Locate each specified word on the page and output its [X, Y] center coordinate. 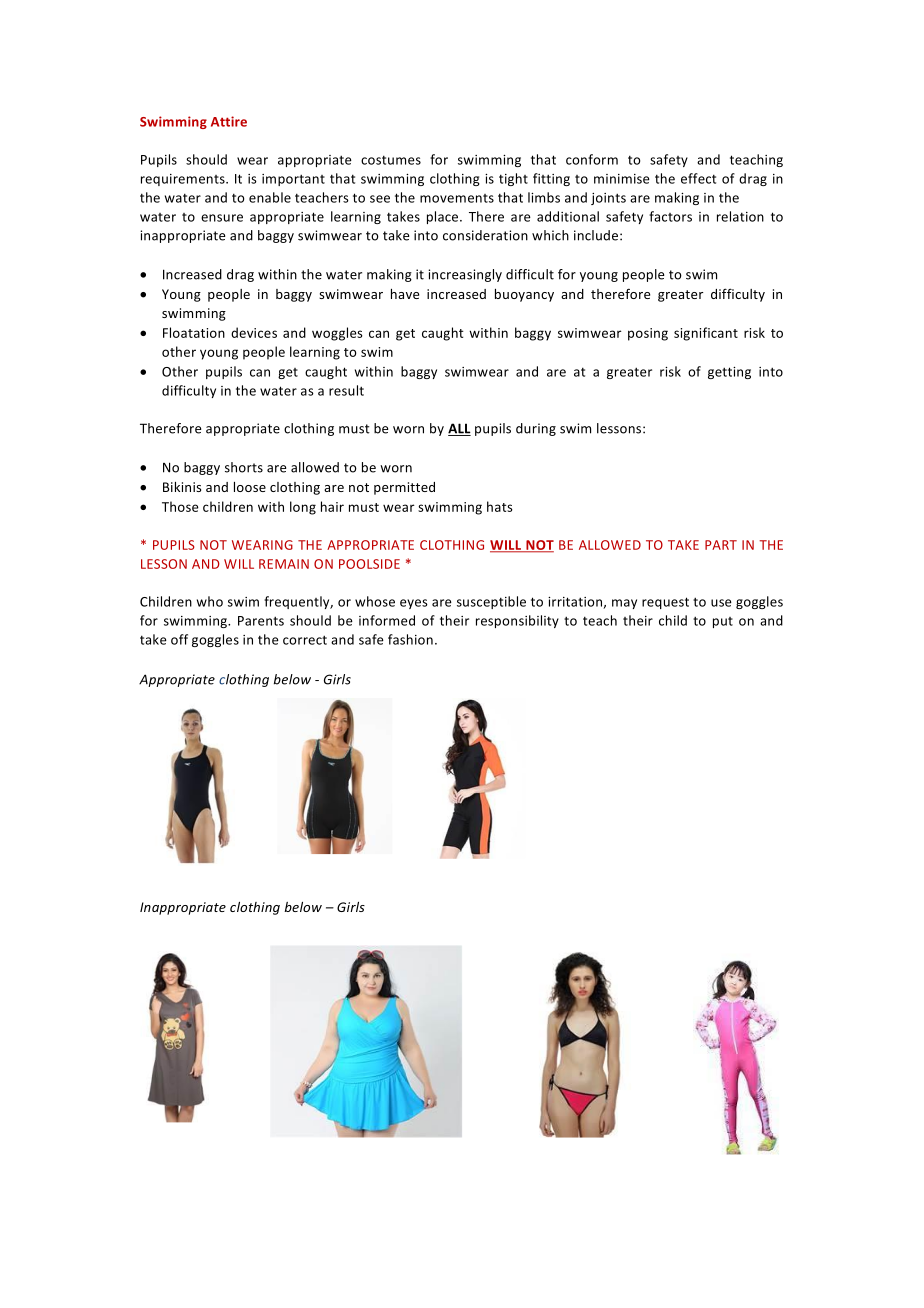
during [536, 429]
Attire [229, 121]
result [346, 390]
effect [698, 178]
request [665, 603]
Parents [261, 621]
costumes [391, 160]
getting [729, 373]
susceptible [491, 602]
